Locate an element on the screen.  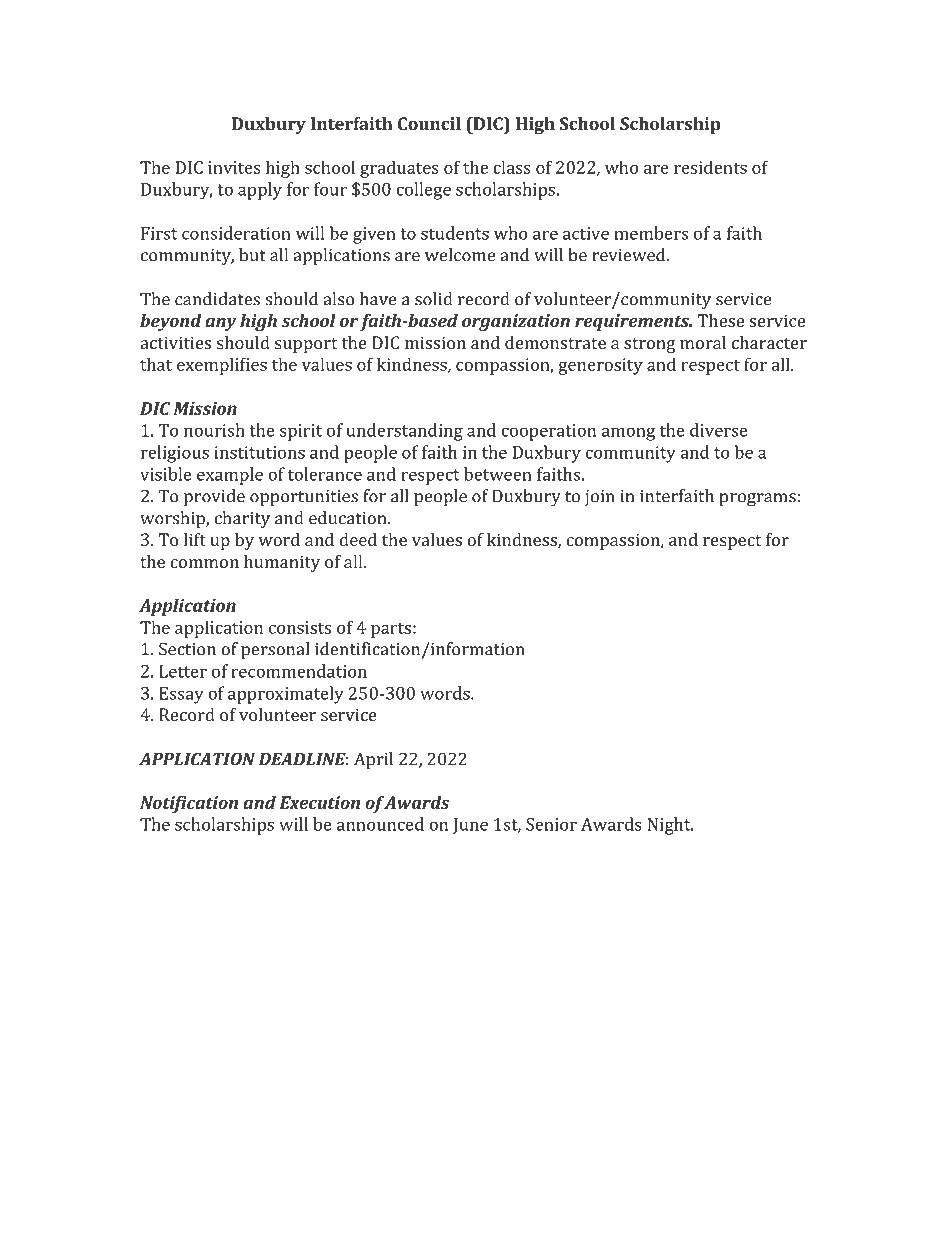
understanding is located at coordinates (405, 432).
